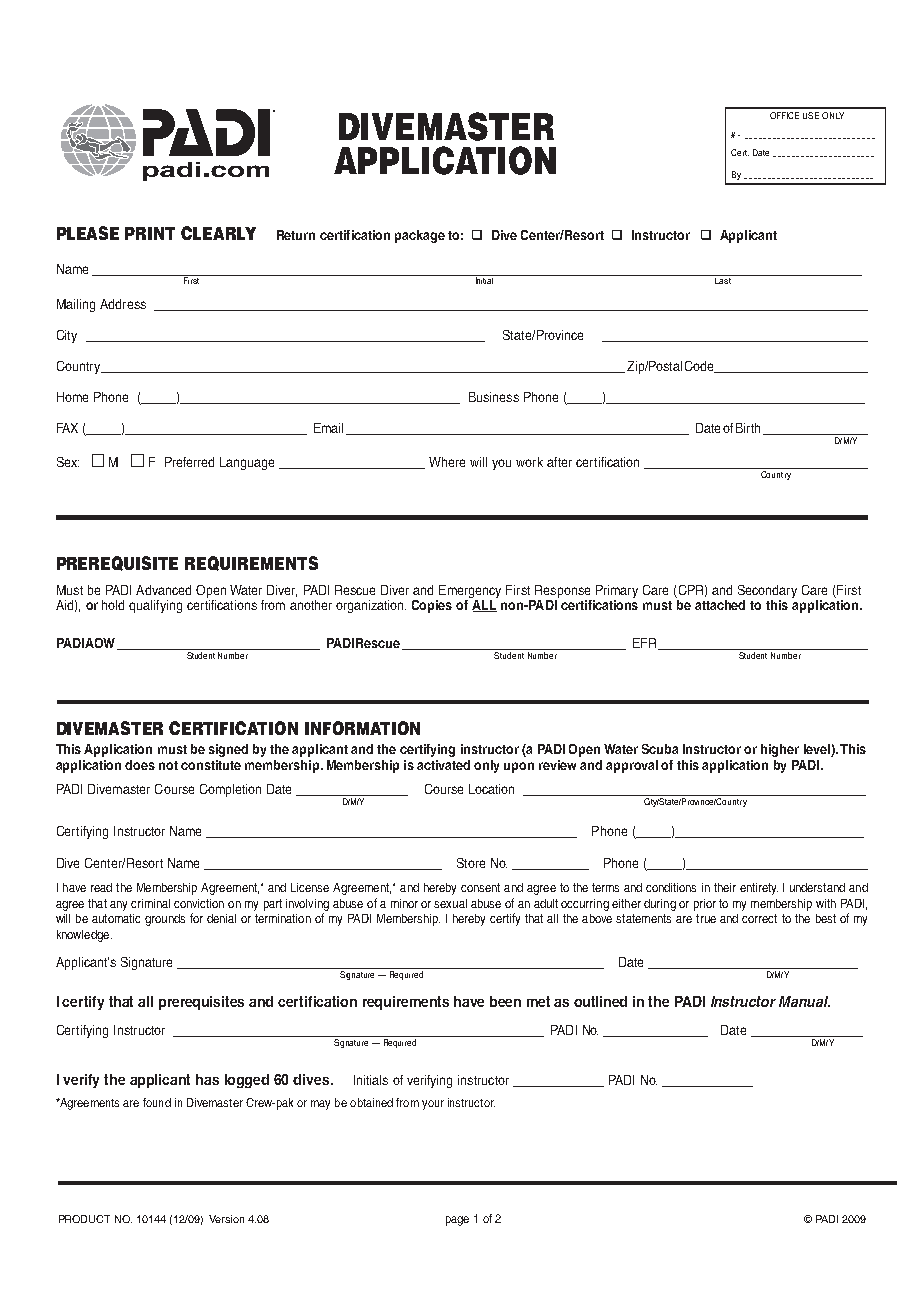  I want to click on OFFICE, so click(784, 115).
